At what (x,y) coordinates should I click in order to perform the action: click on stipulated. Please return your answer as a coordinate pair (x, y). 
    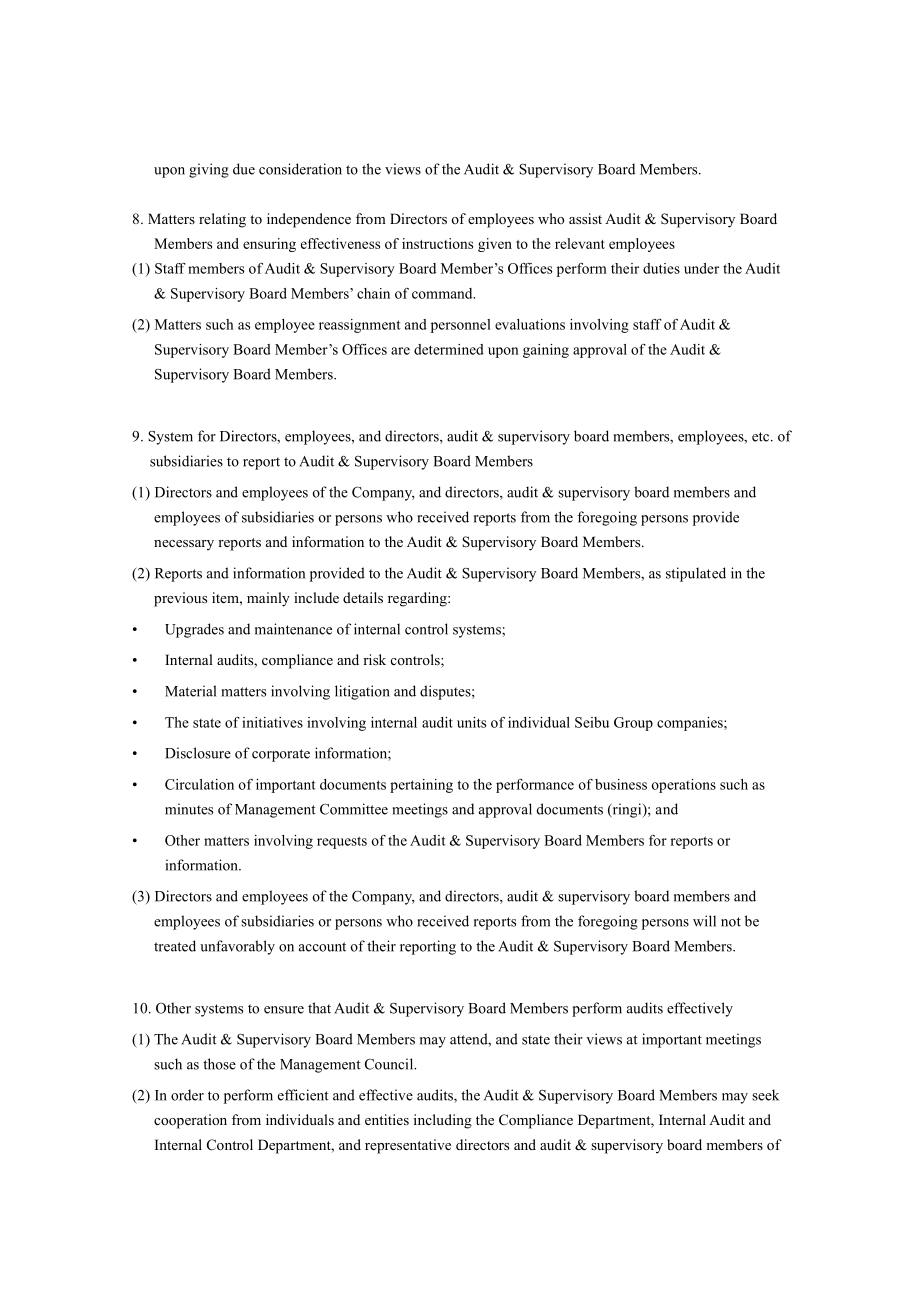
    Looking at the image, I should click on (696, 574).
